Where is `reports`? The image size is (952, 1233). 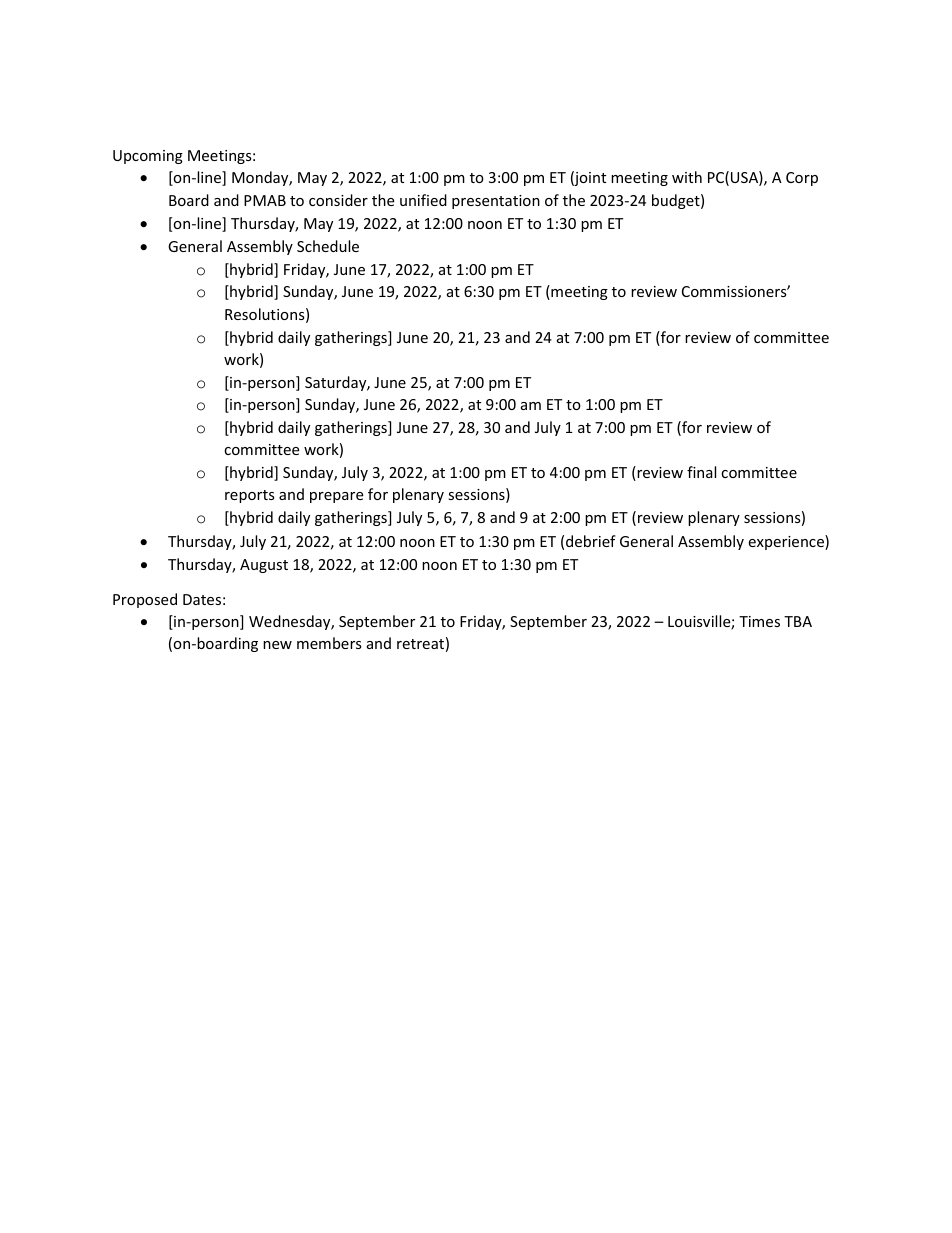
reports is located at coordinates (250, 496).
